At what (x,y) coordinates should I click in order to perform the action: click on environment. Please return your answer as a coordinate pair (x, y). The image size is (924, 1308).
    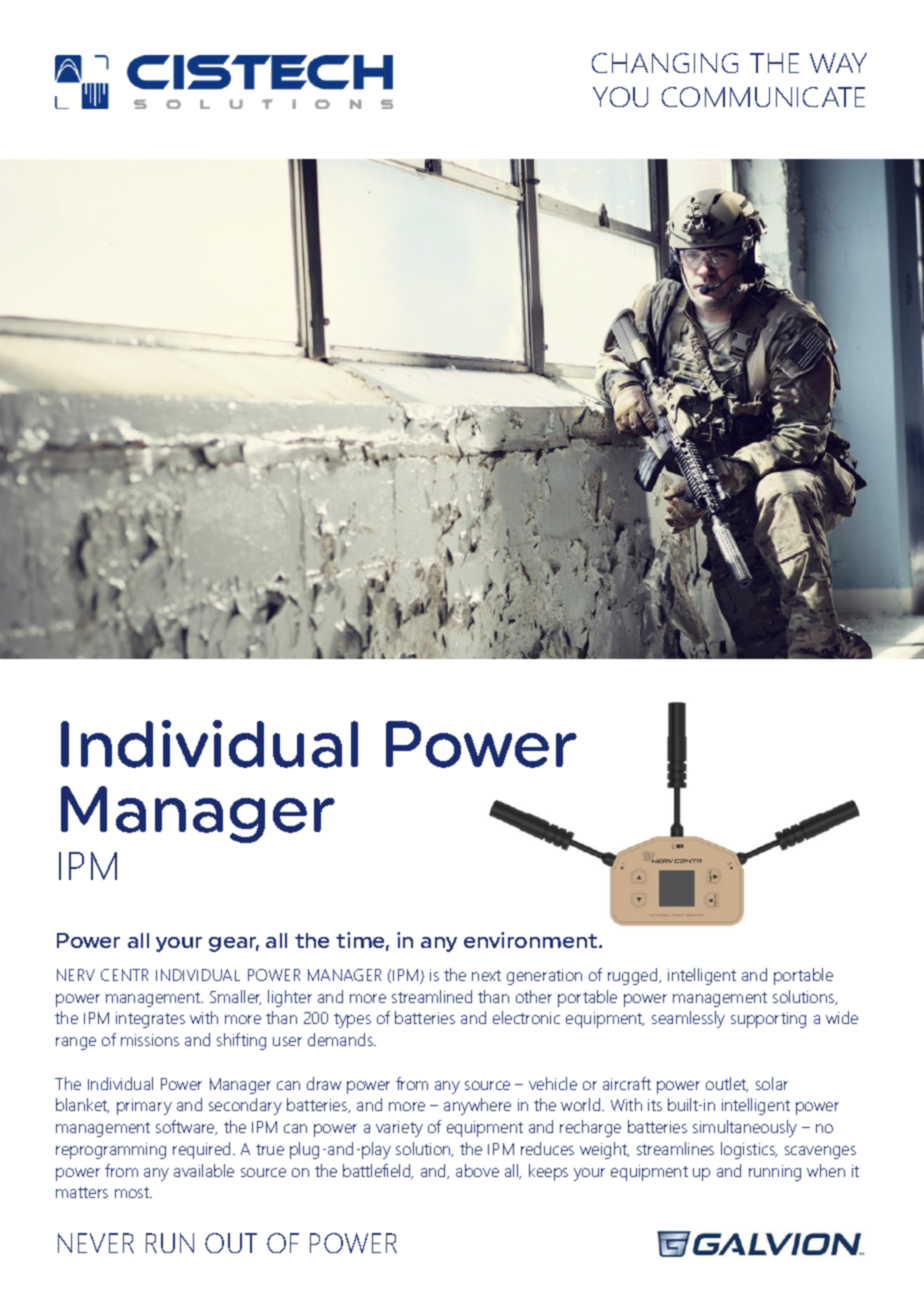
    Looking at the image, I should click on (532, 940).
